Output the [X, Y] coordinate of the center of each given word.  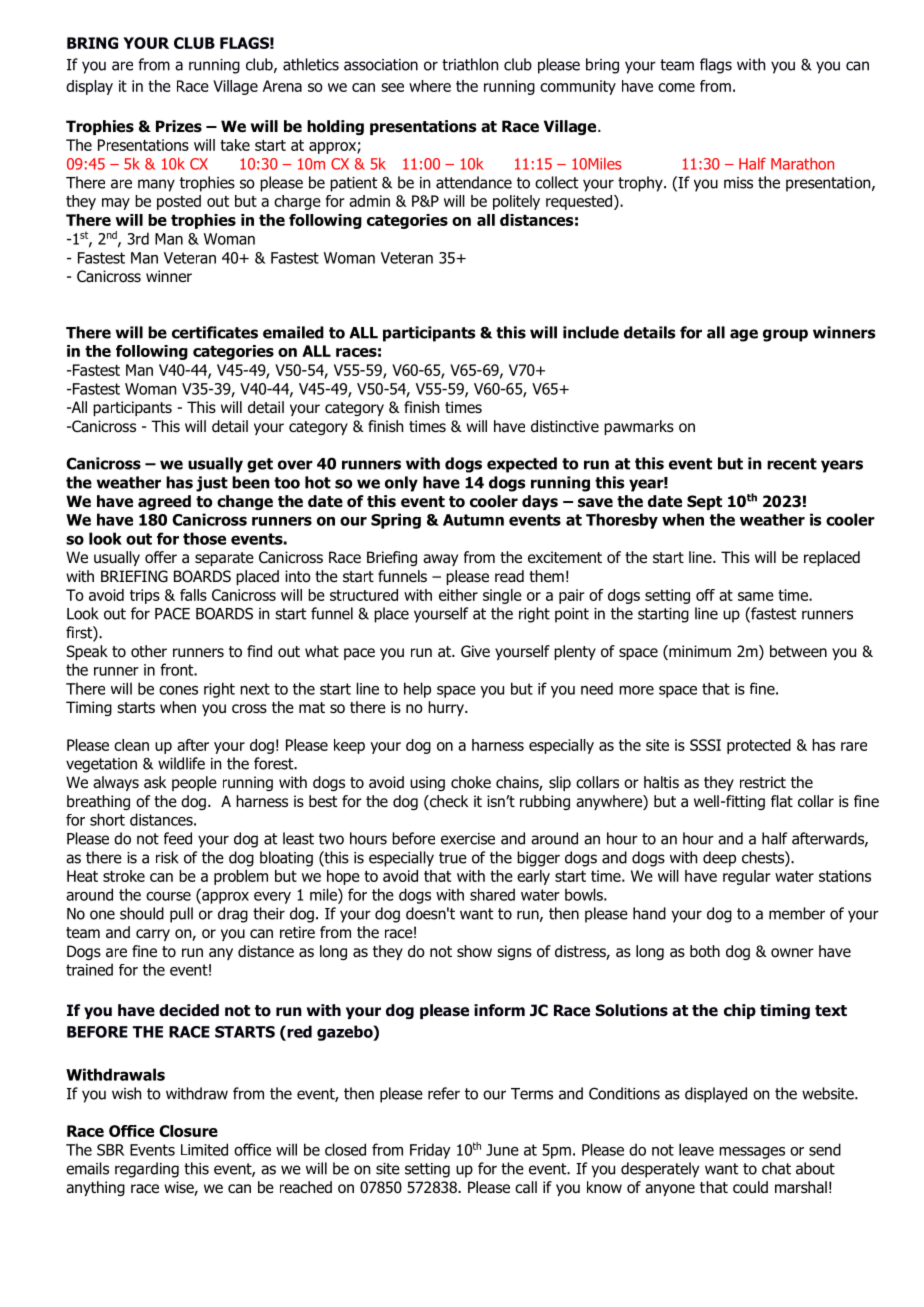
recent [792, 464]
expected [522, 465]
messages [752, 1153]
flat [782, 801]
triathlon [470, 64]
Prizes [179, 126]
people [194, 783]
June [502, 1150]
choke [471, 782]
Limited [204, 1149]
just [212, 484]
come [676, 87]
